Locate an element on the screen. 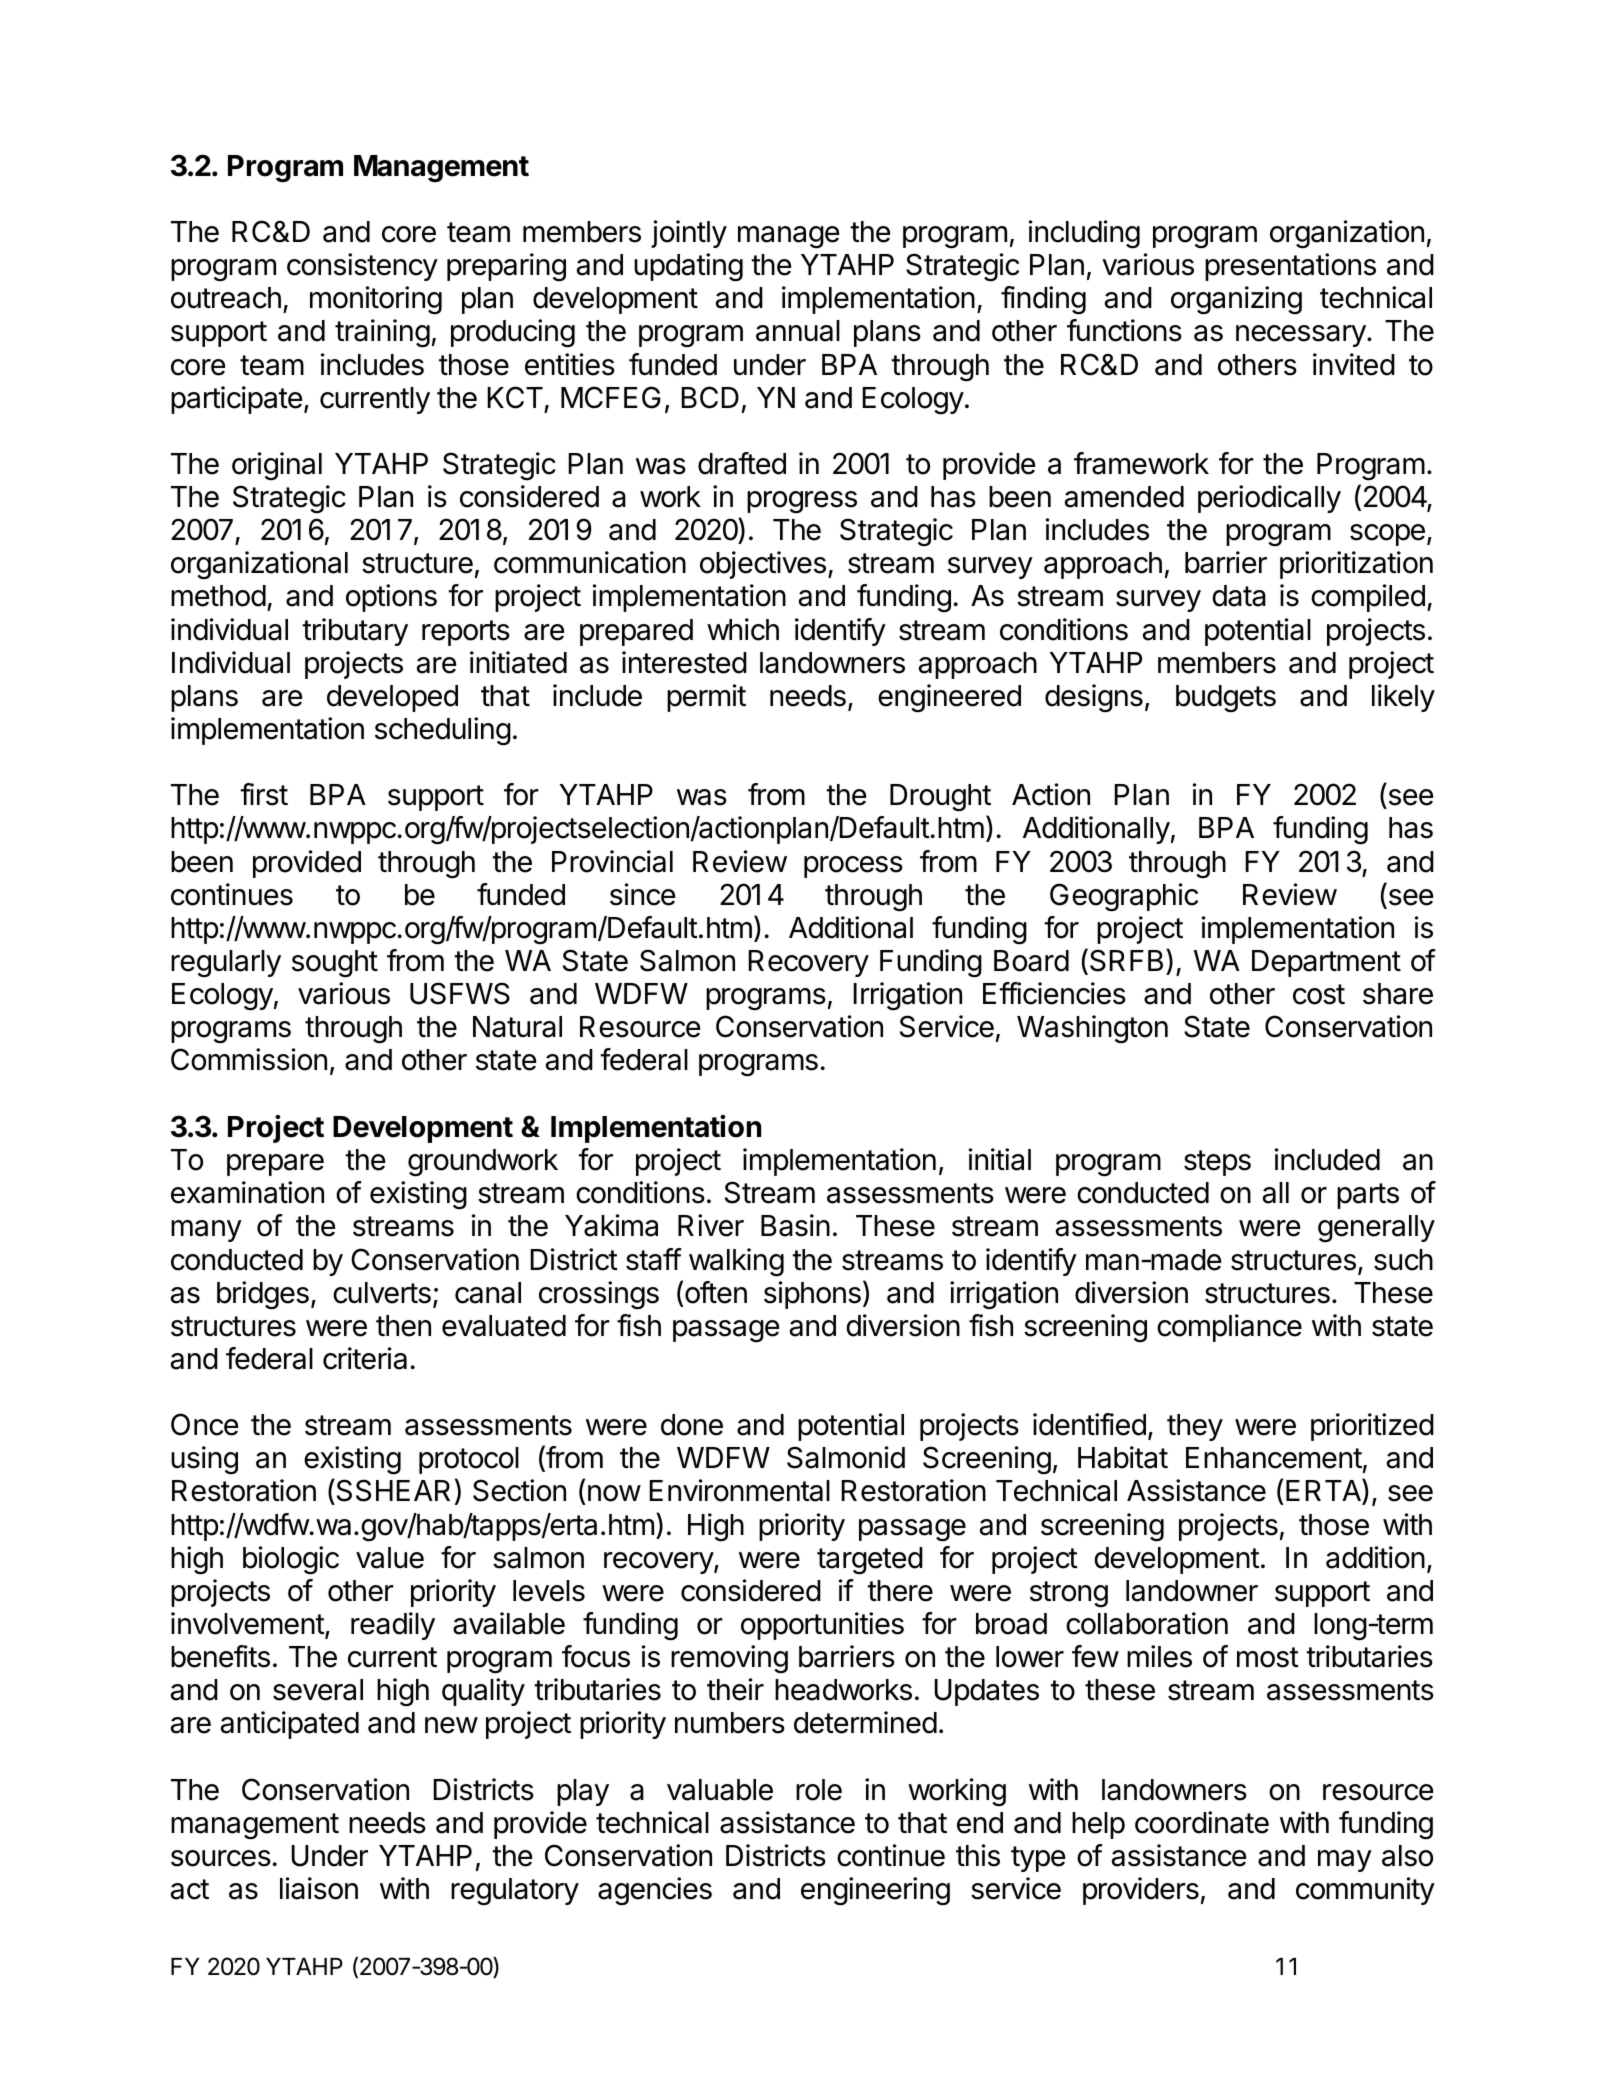 The height and width of the screenshot is (2075, 1603). liaison is located at coordinates (319, 1888).
